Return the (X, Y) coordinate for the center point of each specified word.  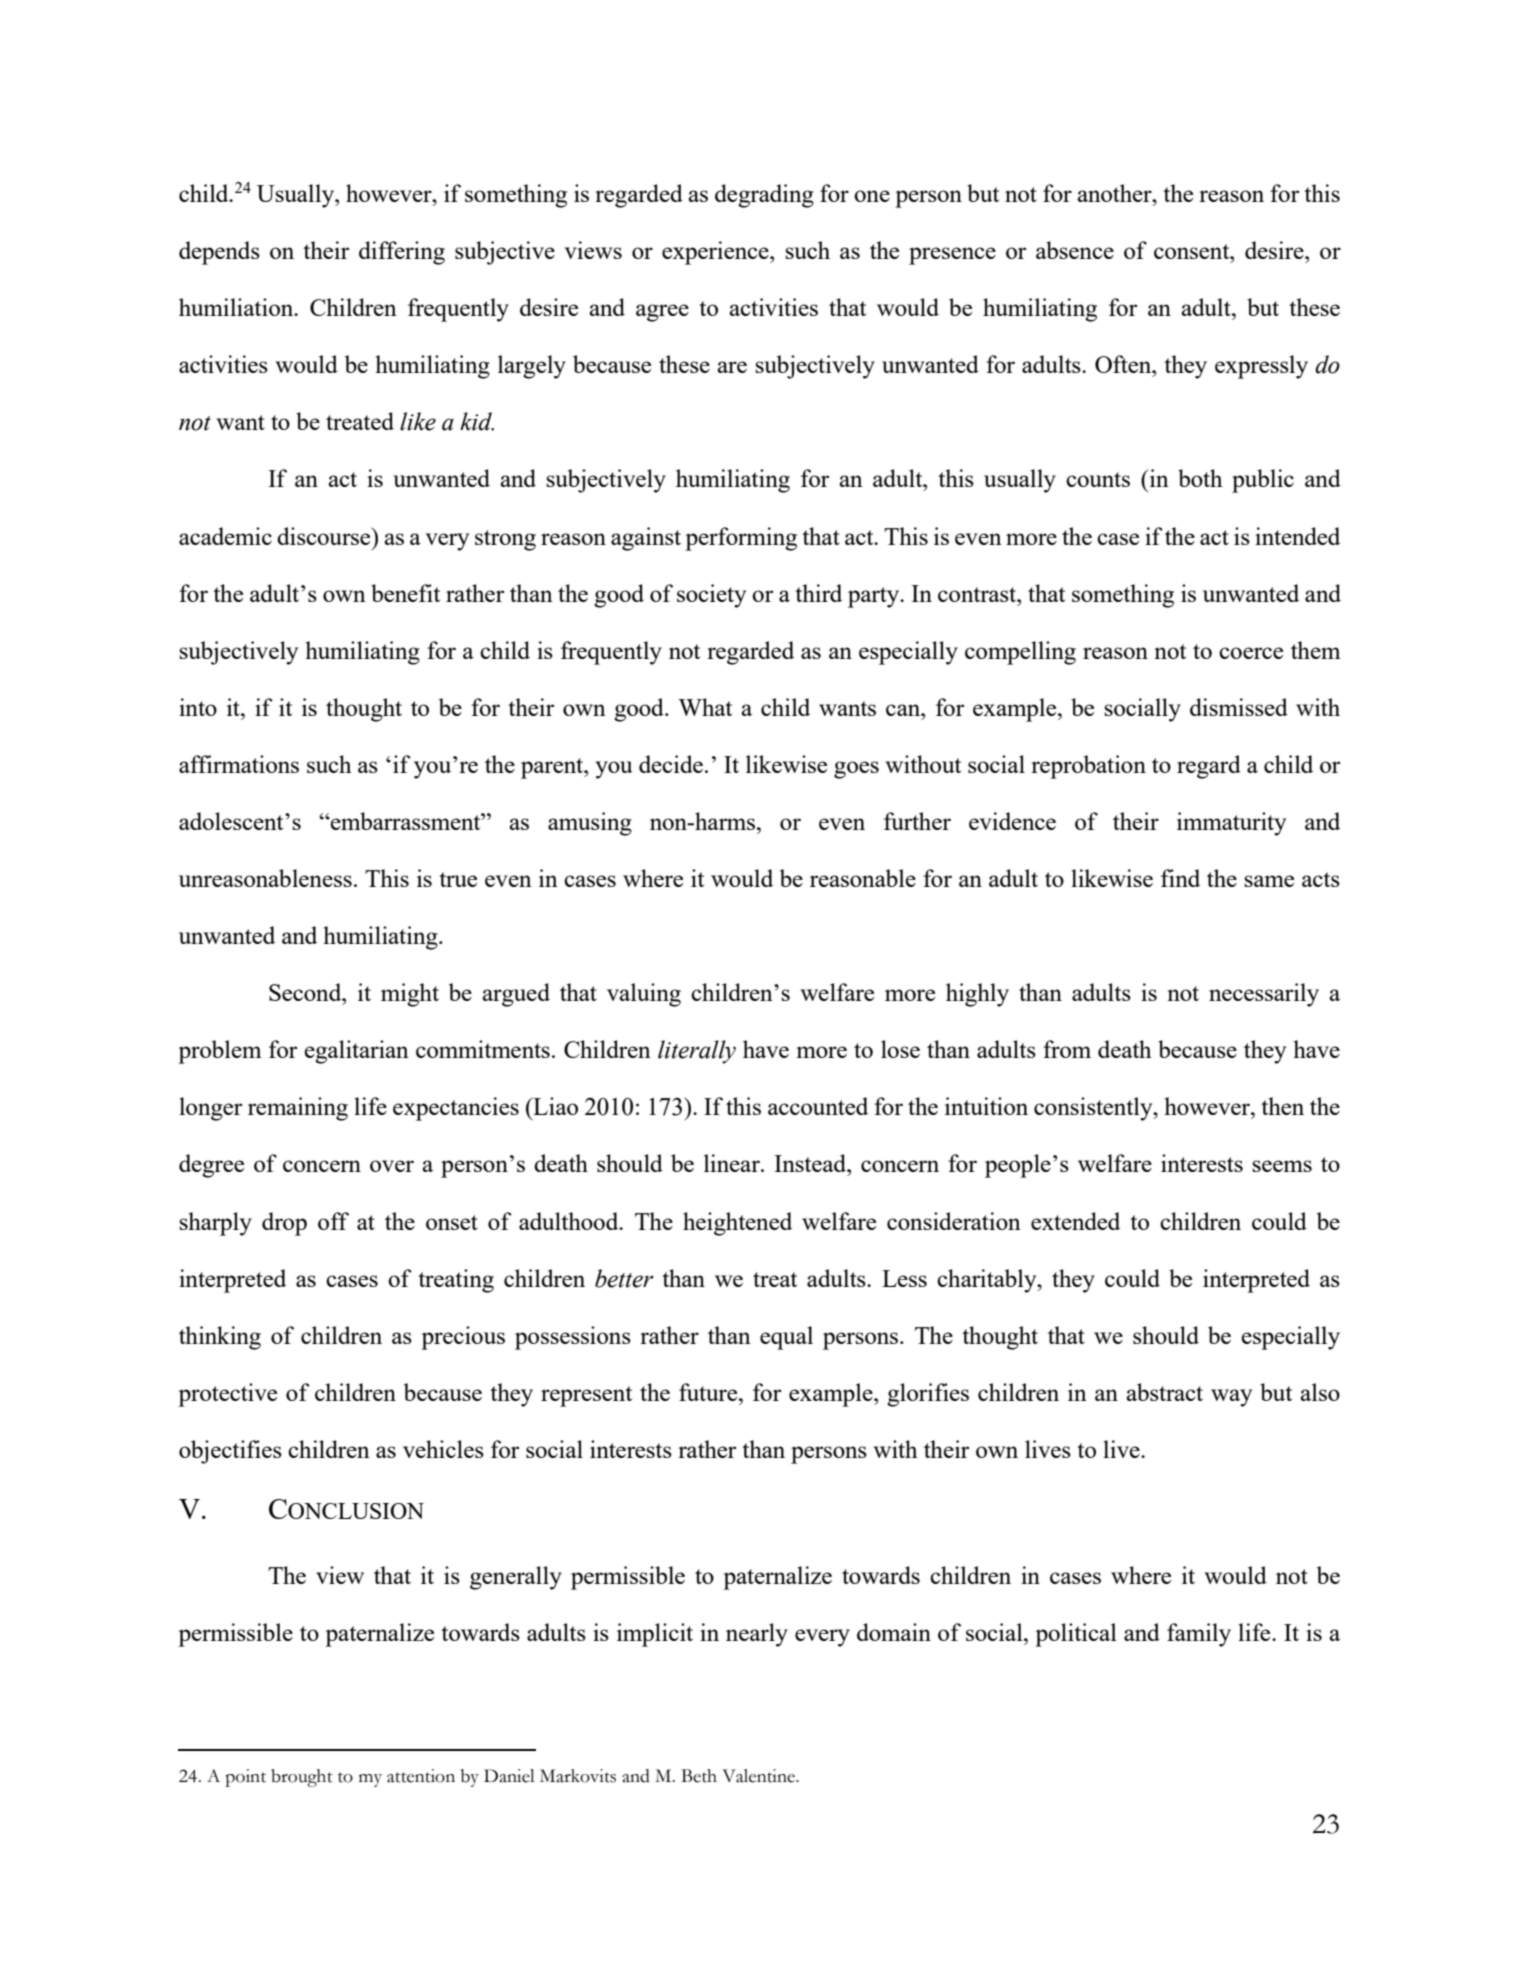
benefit (405, 593)
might (410, 995)
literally (697, 1052)
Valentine (760, 1776)
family (1199, 1635)
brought (302, 1778)
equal (786, 1338)
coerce (1251, 653)
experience (716, 253)
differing (402, 253)
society (711, 596)
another (1115, 193)
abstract (1164, 1392)
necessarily (1264, 995)
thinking (220, 1338)
